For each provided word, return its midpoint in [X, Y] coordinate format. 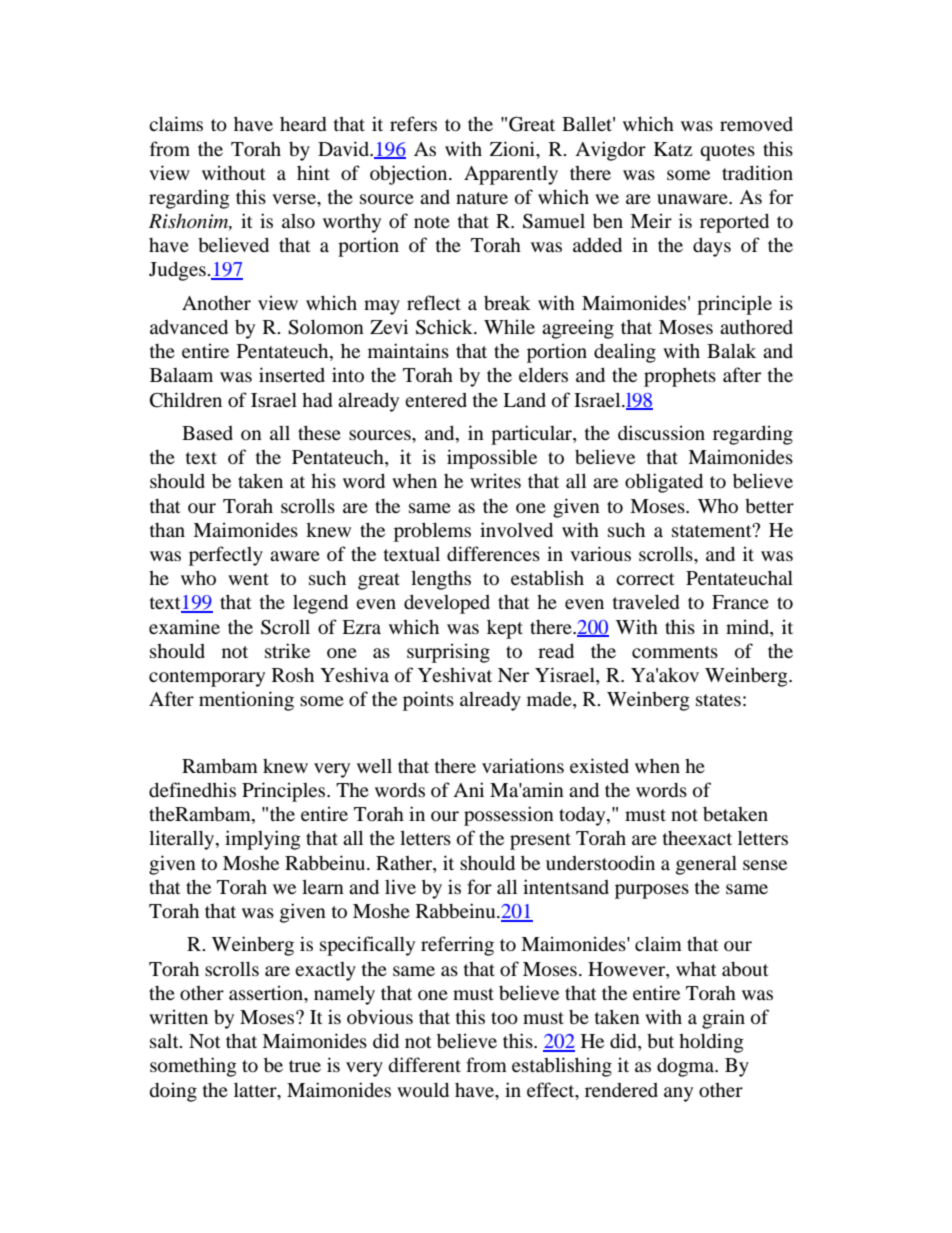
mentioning [246, 701]
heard [303, 124]
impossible [492, 459]
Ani [468, 789]
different [424, 1064]
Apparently [511, 175]
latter [256, 1089]
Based [207, 433]
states [718, 700]
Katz [673, 149]
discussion [661, 433]
